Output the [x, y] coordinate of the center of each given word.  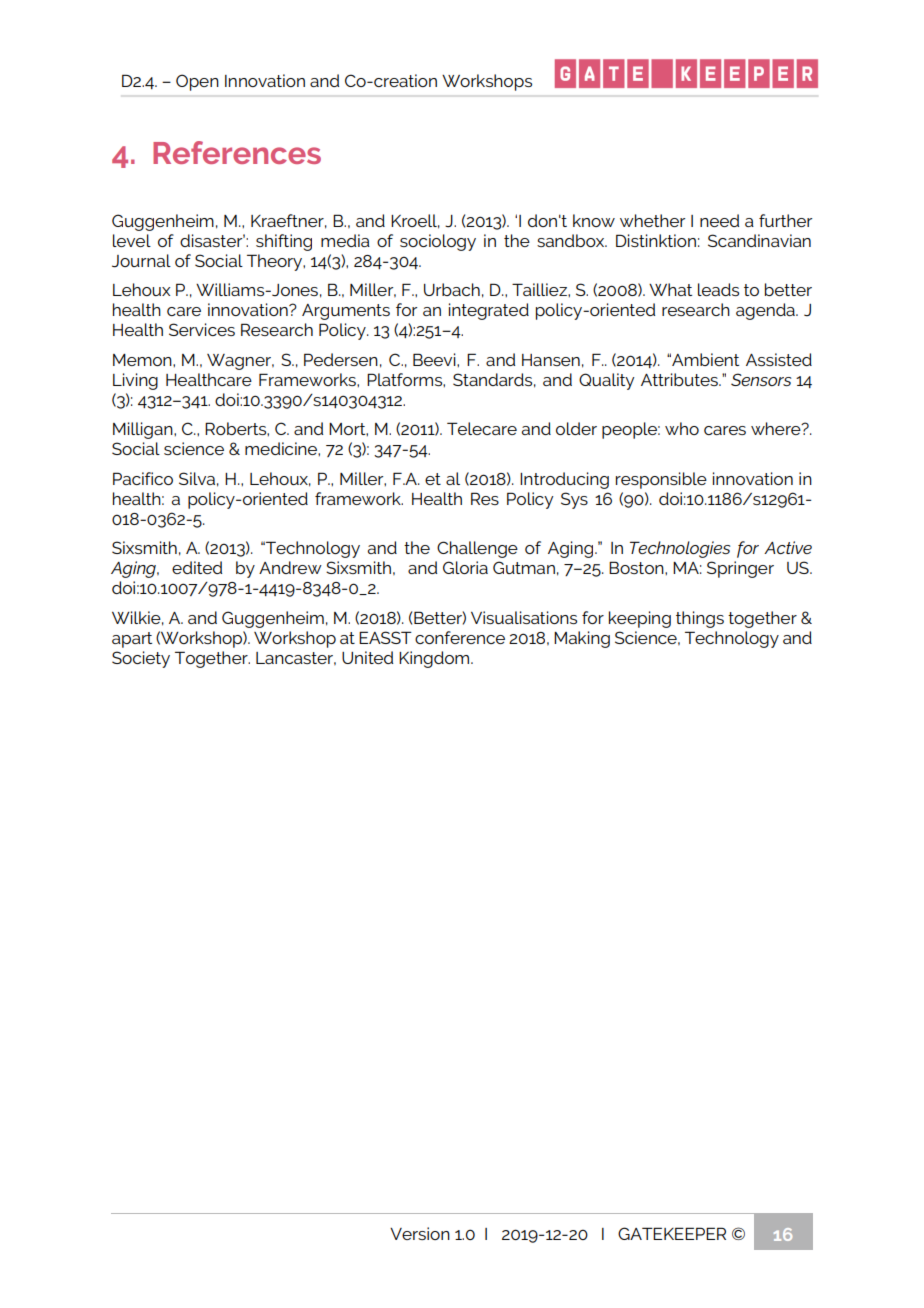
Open [197, 82]
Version [420, 1233]
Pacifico [143, 478]
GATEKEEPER [672, 1233]
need [719, 220]
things [700, 619]
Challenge [477, 549]
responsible [661, 480]
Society [141, 659]
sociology [438, 242]
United [367, 657]
